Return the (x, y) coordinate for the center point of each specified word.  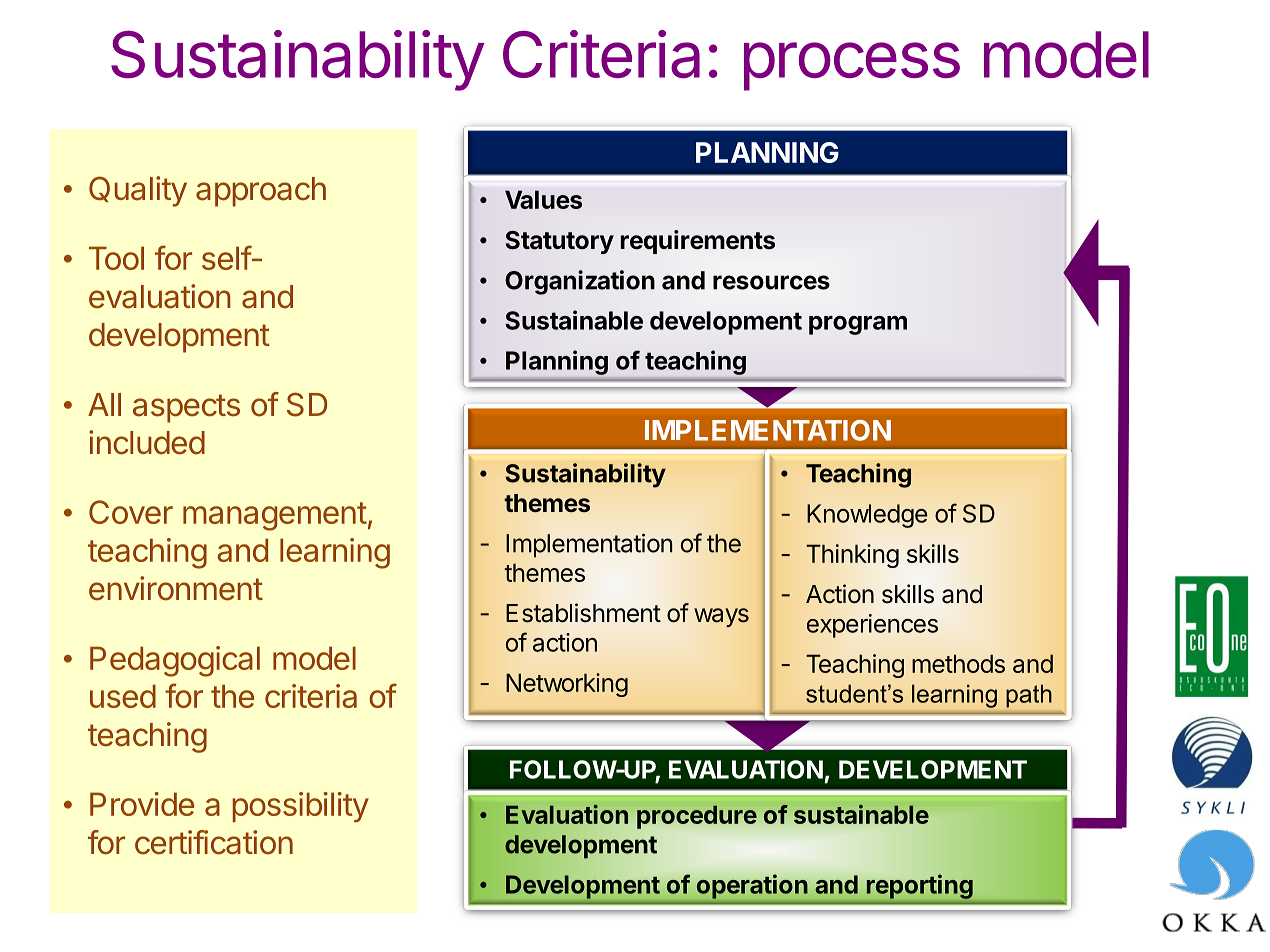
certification (214, 842)
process (852, 66)
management (275, 516)
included (147, 442)
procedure (697, 817)
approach (261, 192)
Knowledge (867, 516)
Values (543, 199)
